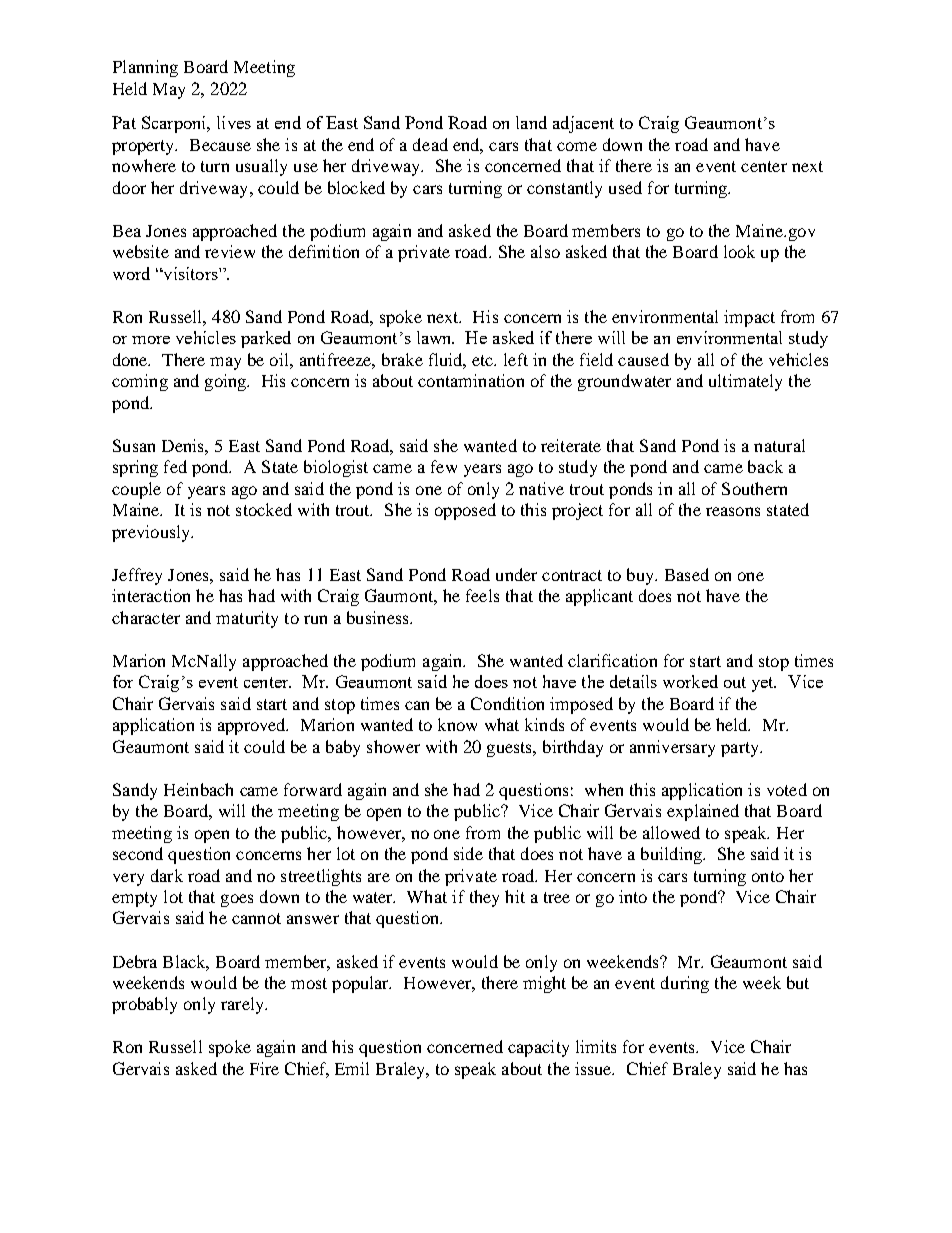  Describe the element at coordinates (583, 124) in the screenshot. I see `adjacent` at that location.
